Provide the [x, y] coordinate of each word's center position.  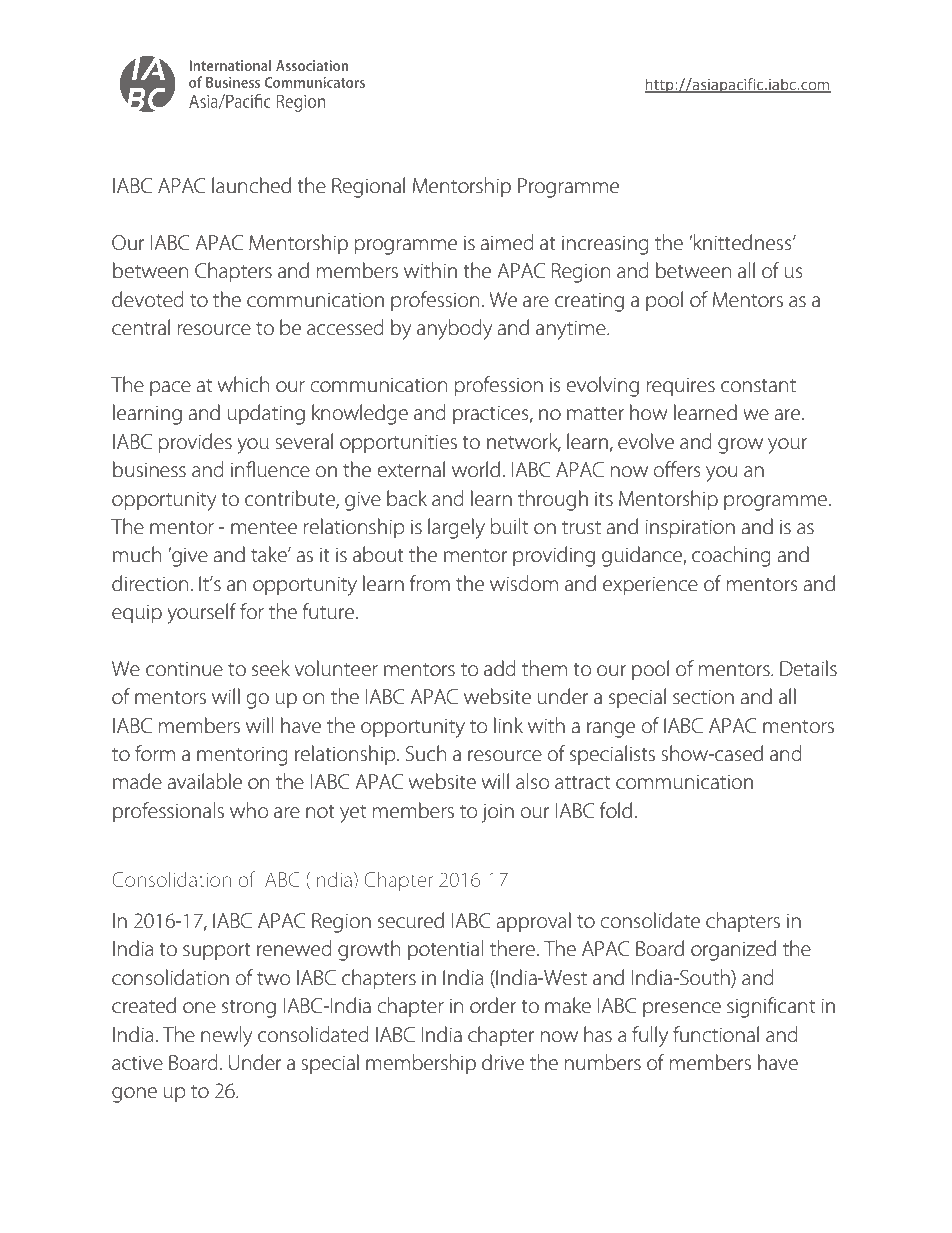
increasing [605, 245]
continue [184, 669]
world [476, 469]
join [497, 813]
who [249, 810]
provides [195, 443]
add [500, 668]
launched [251, 185]
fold [616, 810]
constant [758, 386]
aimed [507, 242]
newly [226, 1036]
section [703, 697]
